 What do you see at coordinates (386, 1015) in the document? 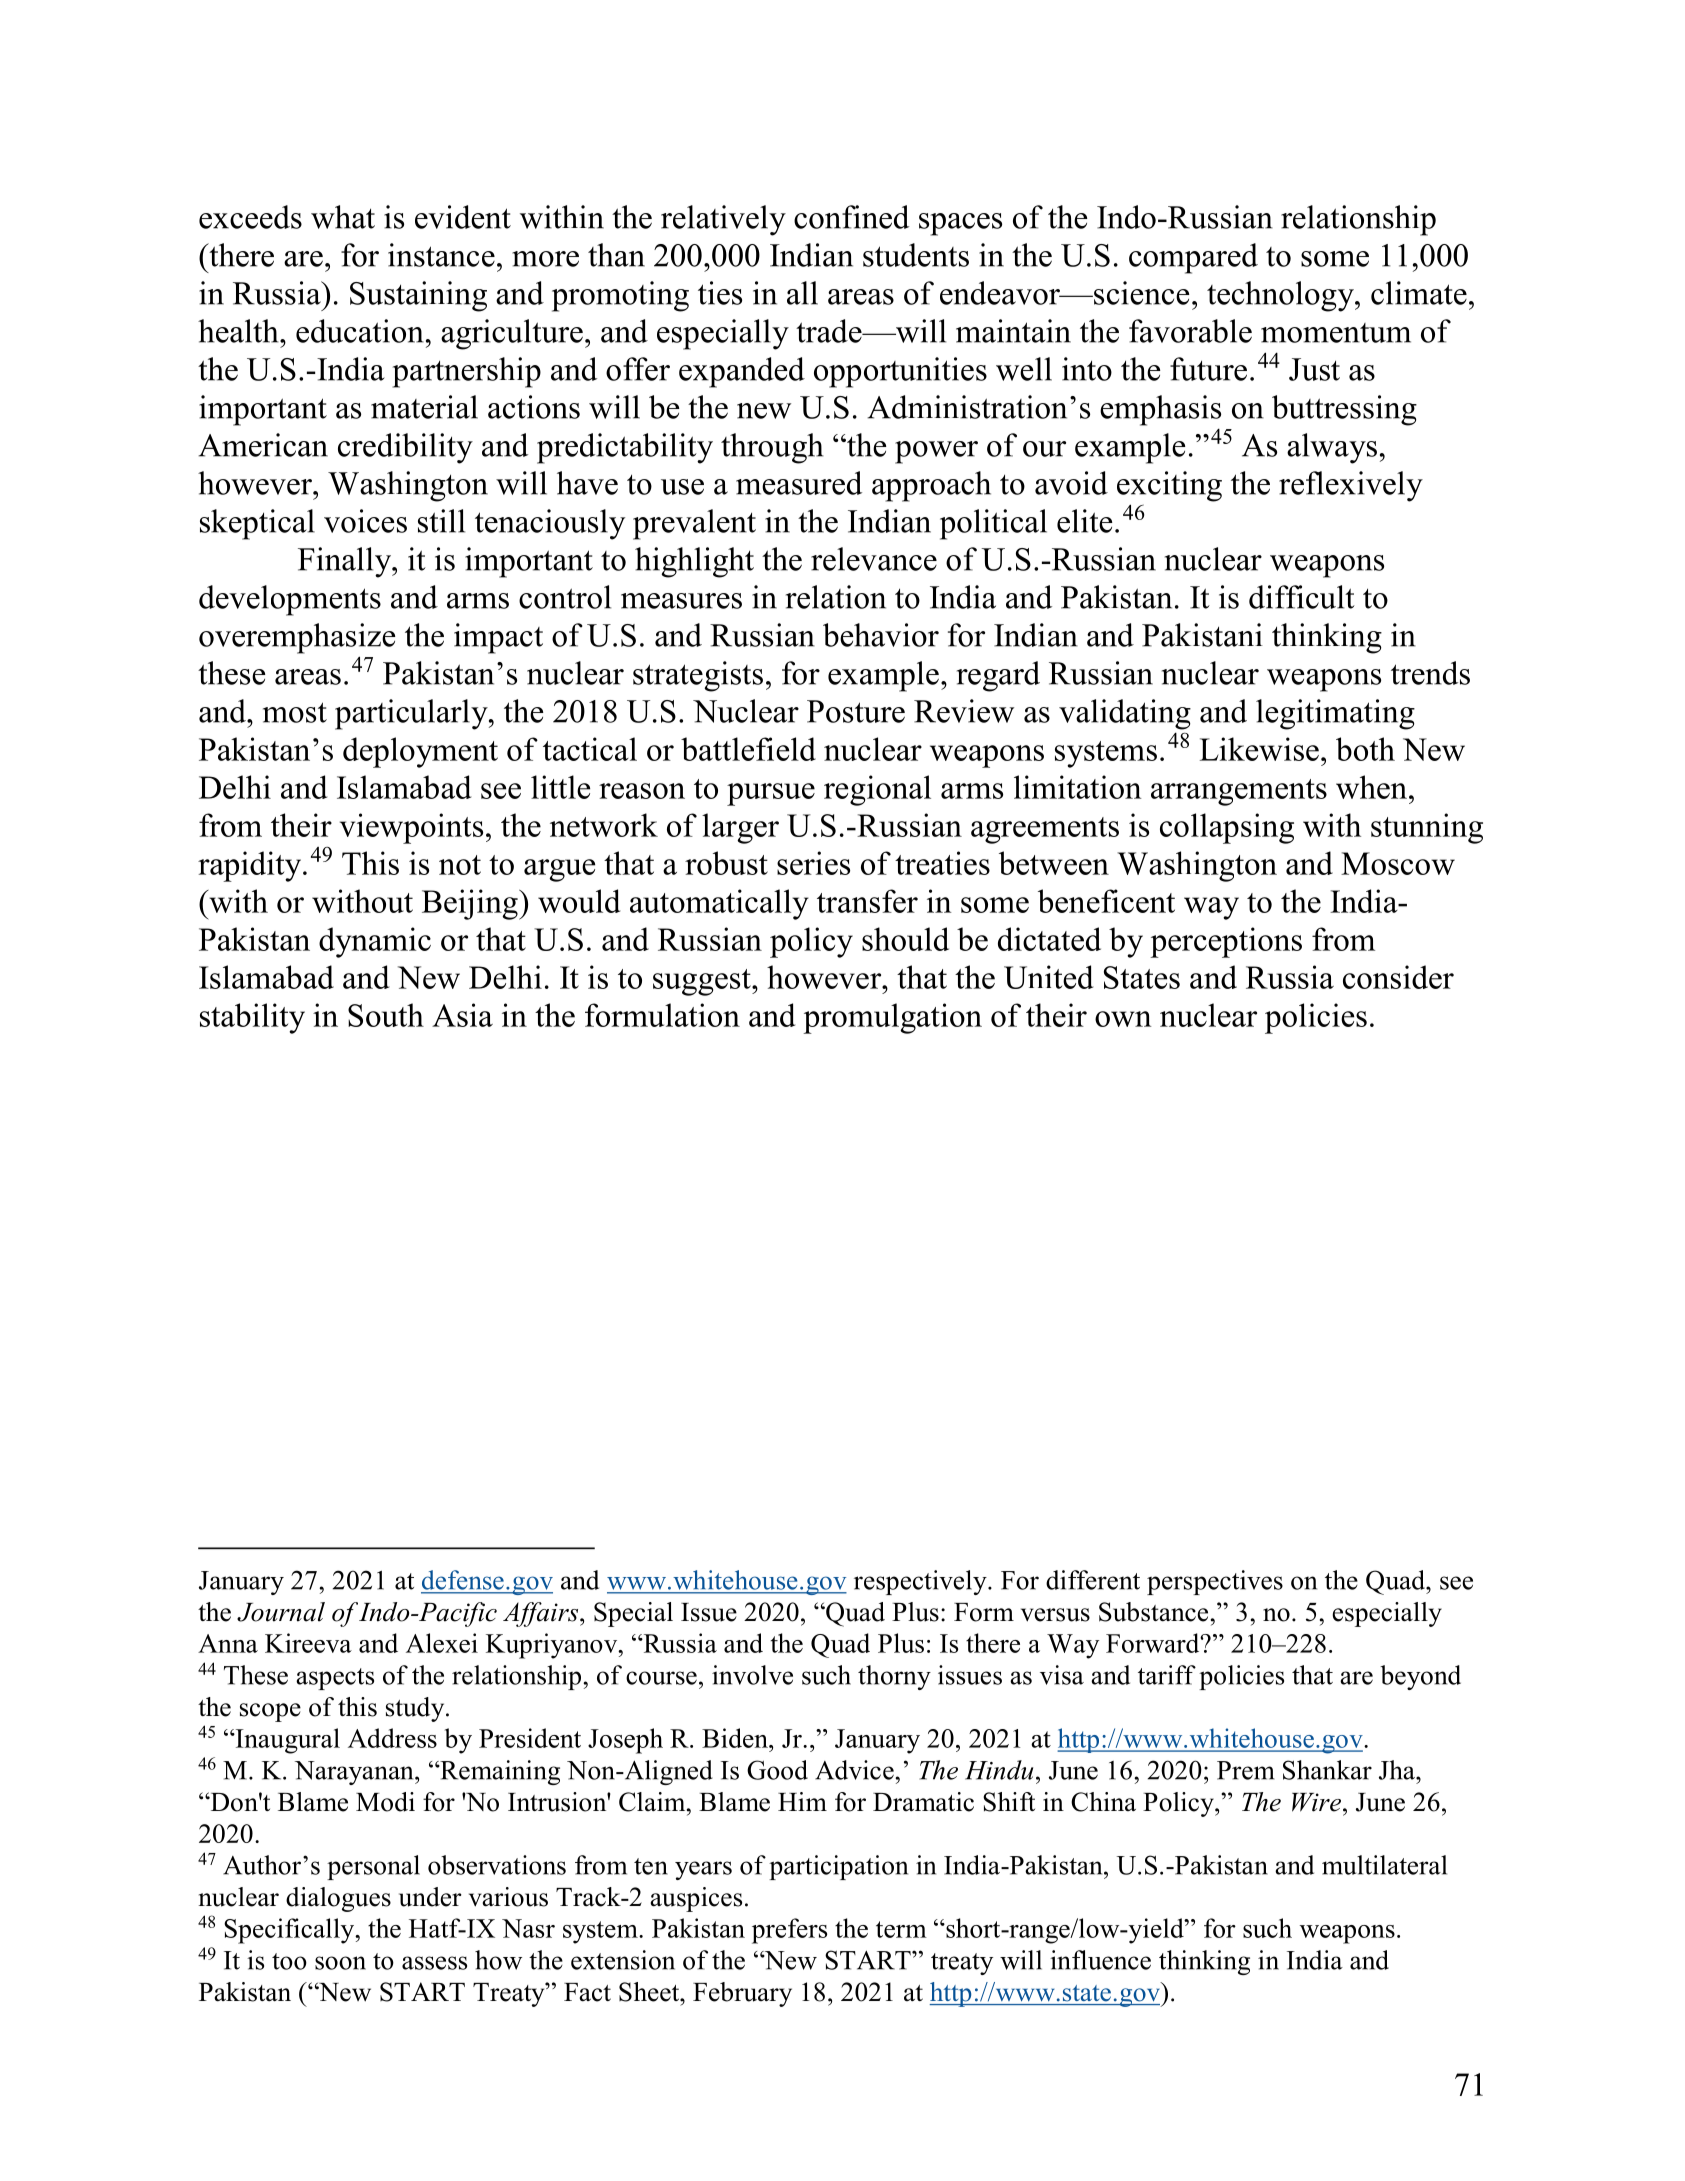
I see `South` at bounding box center [386, 1015].
